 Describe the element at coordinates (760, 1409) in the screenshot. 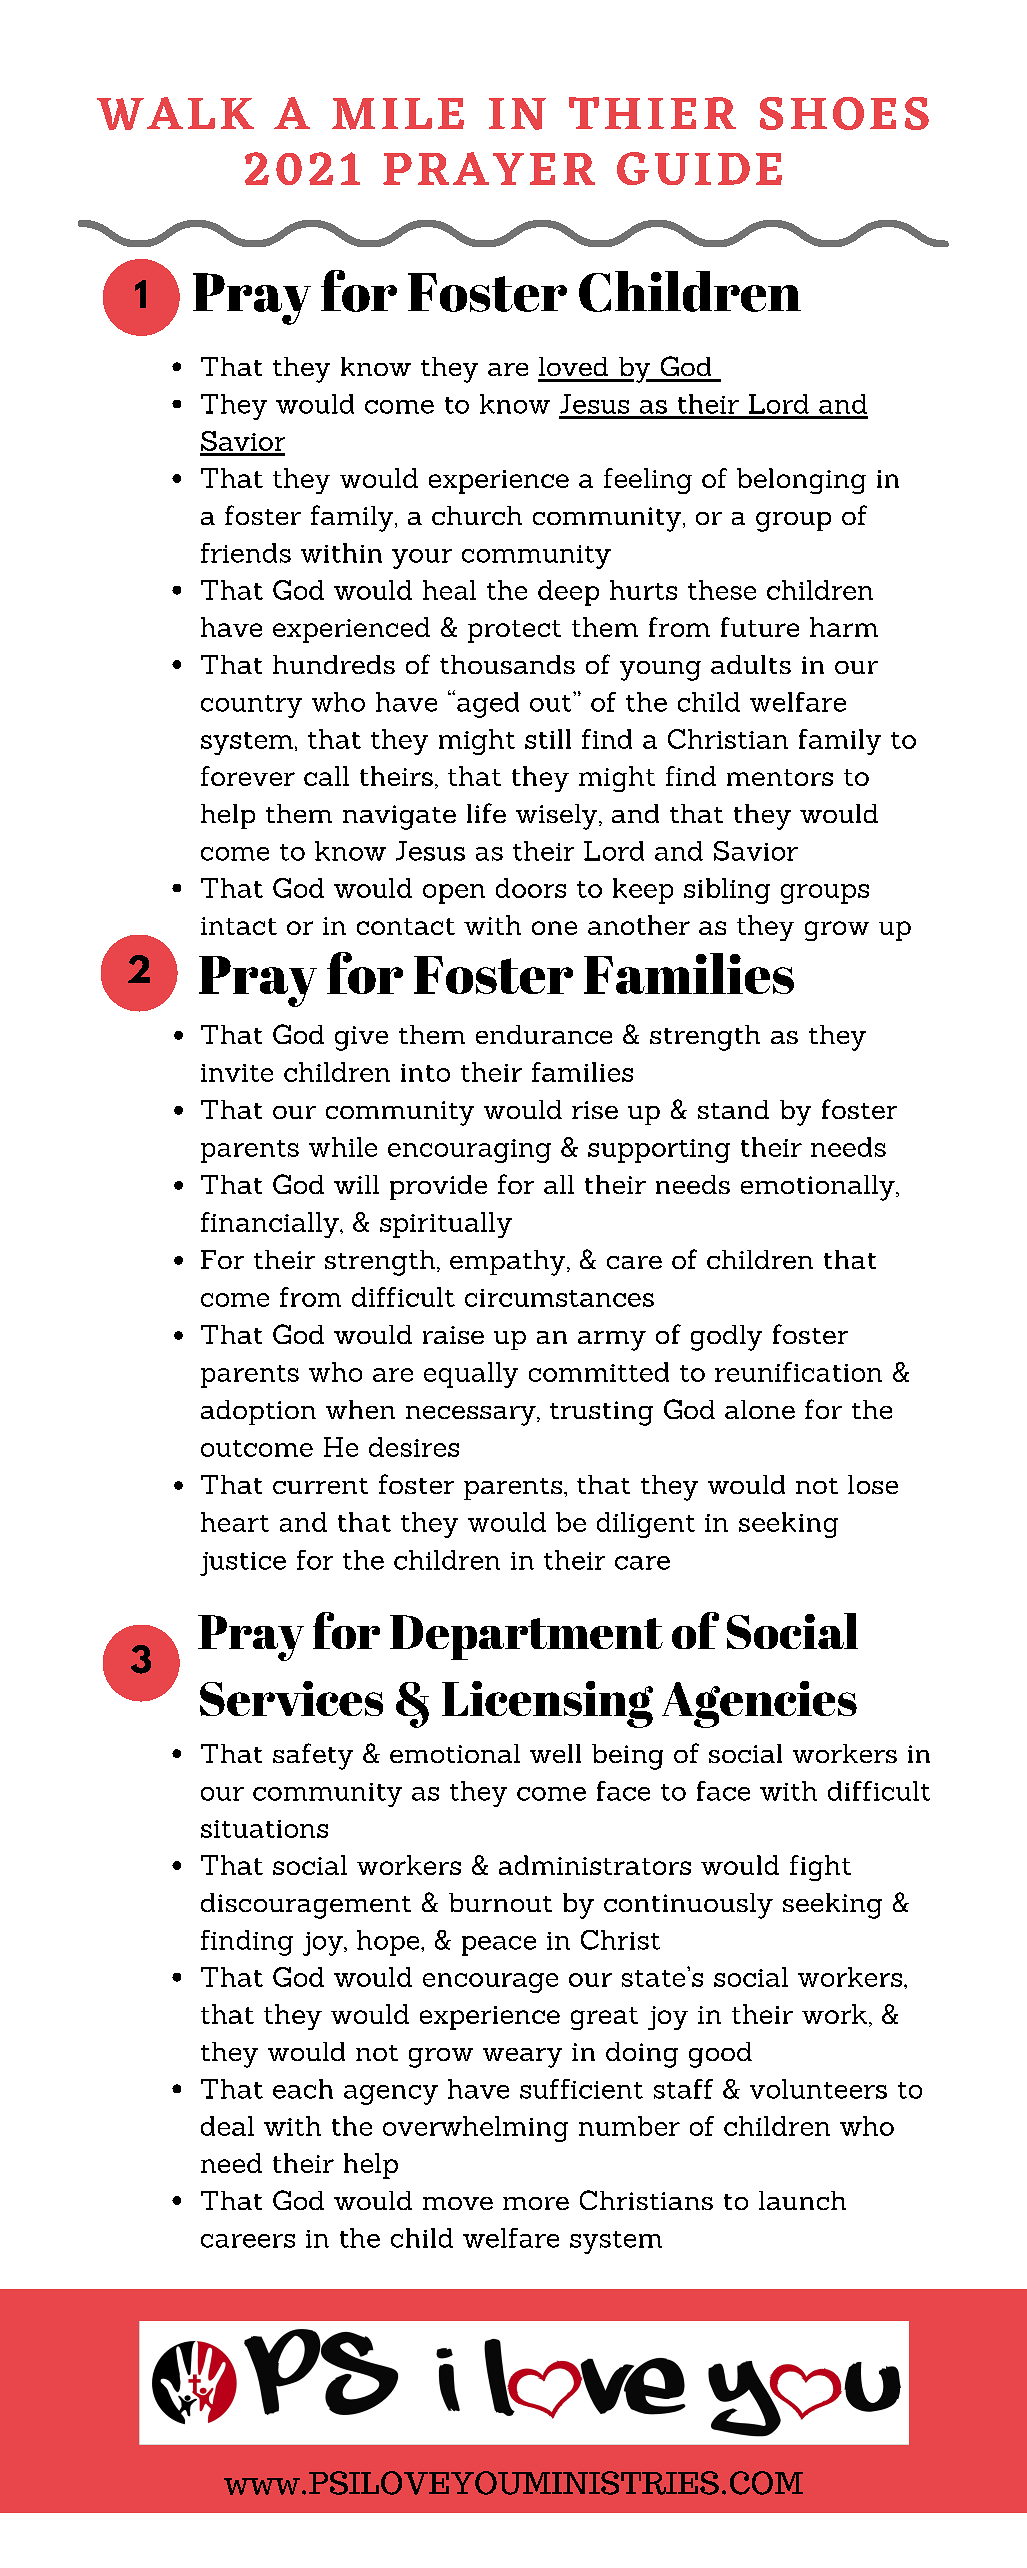

I see `alone` at that location.
